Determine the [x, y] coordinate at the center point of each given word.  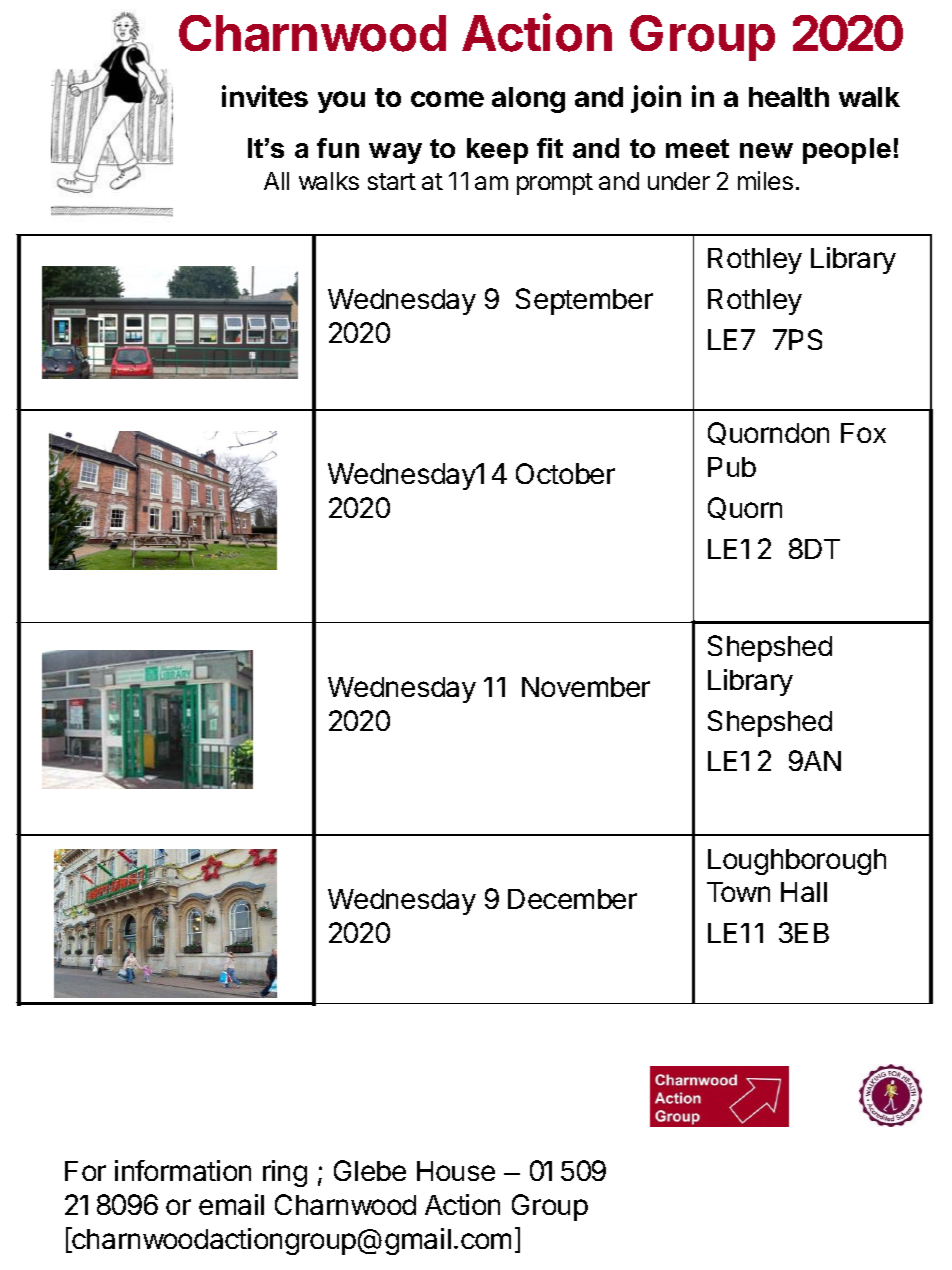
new [766, 150]
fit [550, 148]
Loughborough [797, 862]
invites [265, 96]
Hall [804, 892]
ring [285, 1173]
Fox [863, 433]
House [456, 1171]
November [586, 687]
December [572, 899]
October [565, 473]
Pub [732, 467]
